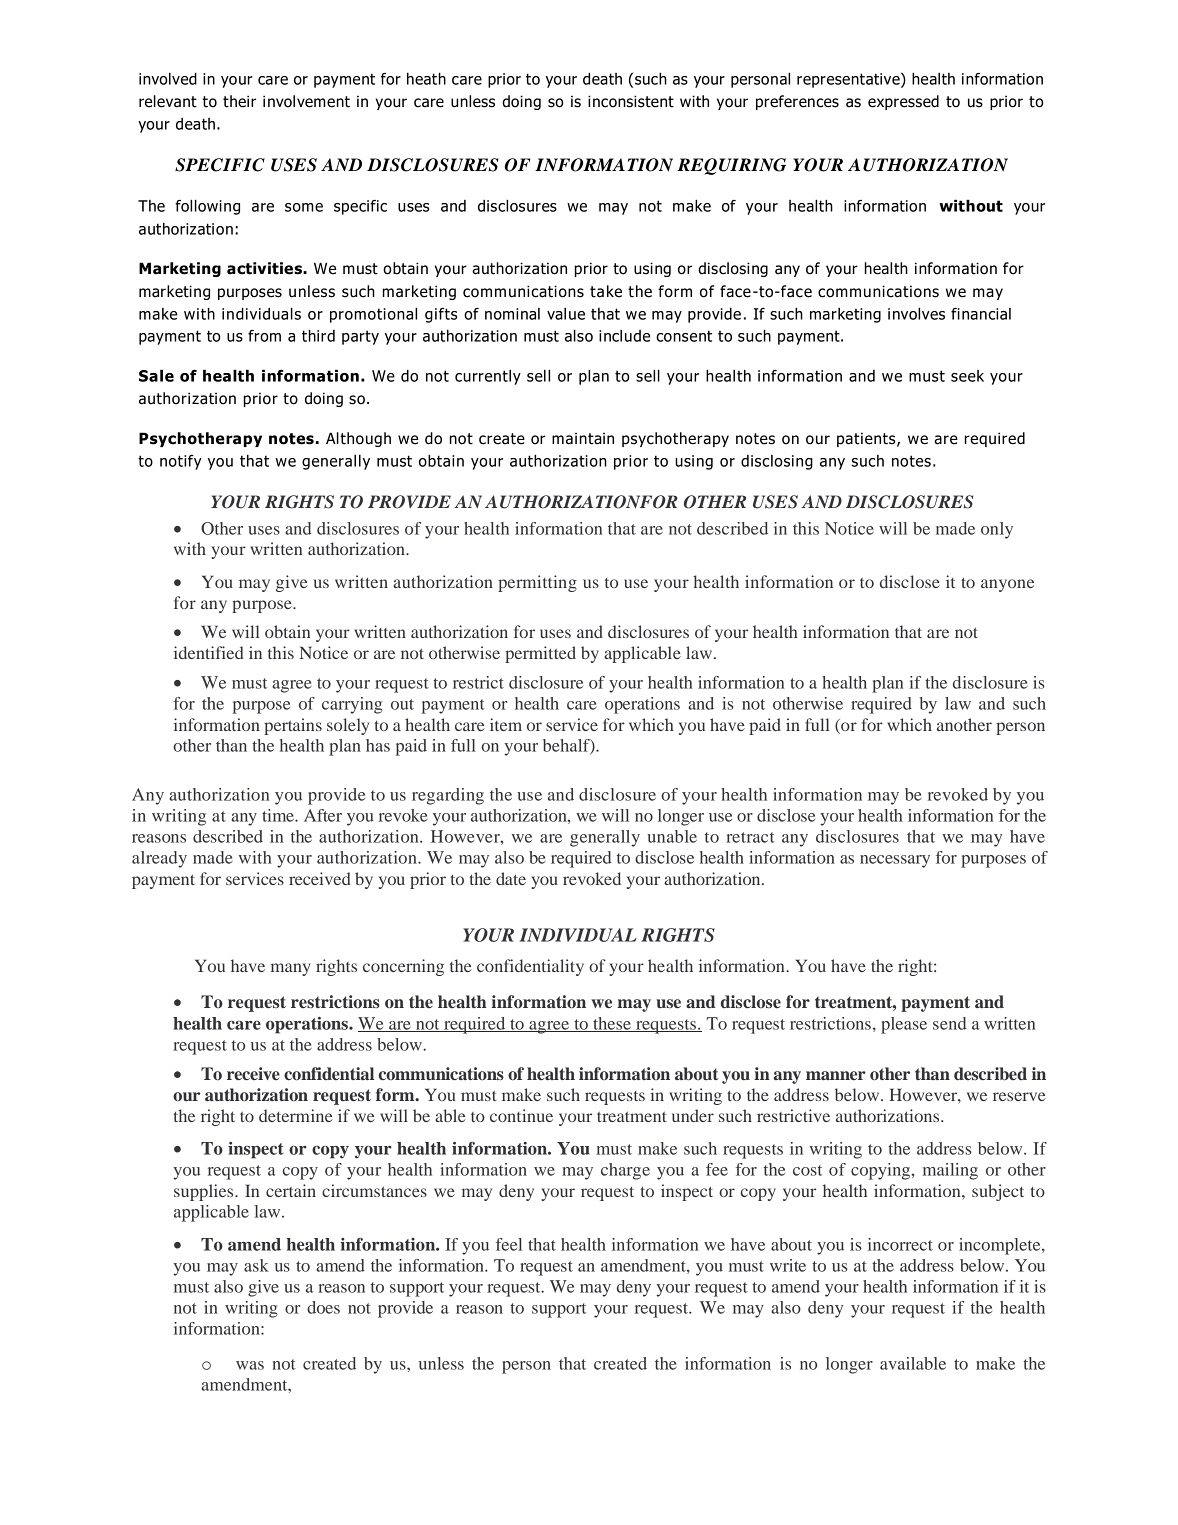  I want to click on incorrect, so click(900, 1244).
